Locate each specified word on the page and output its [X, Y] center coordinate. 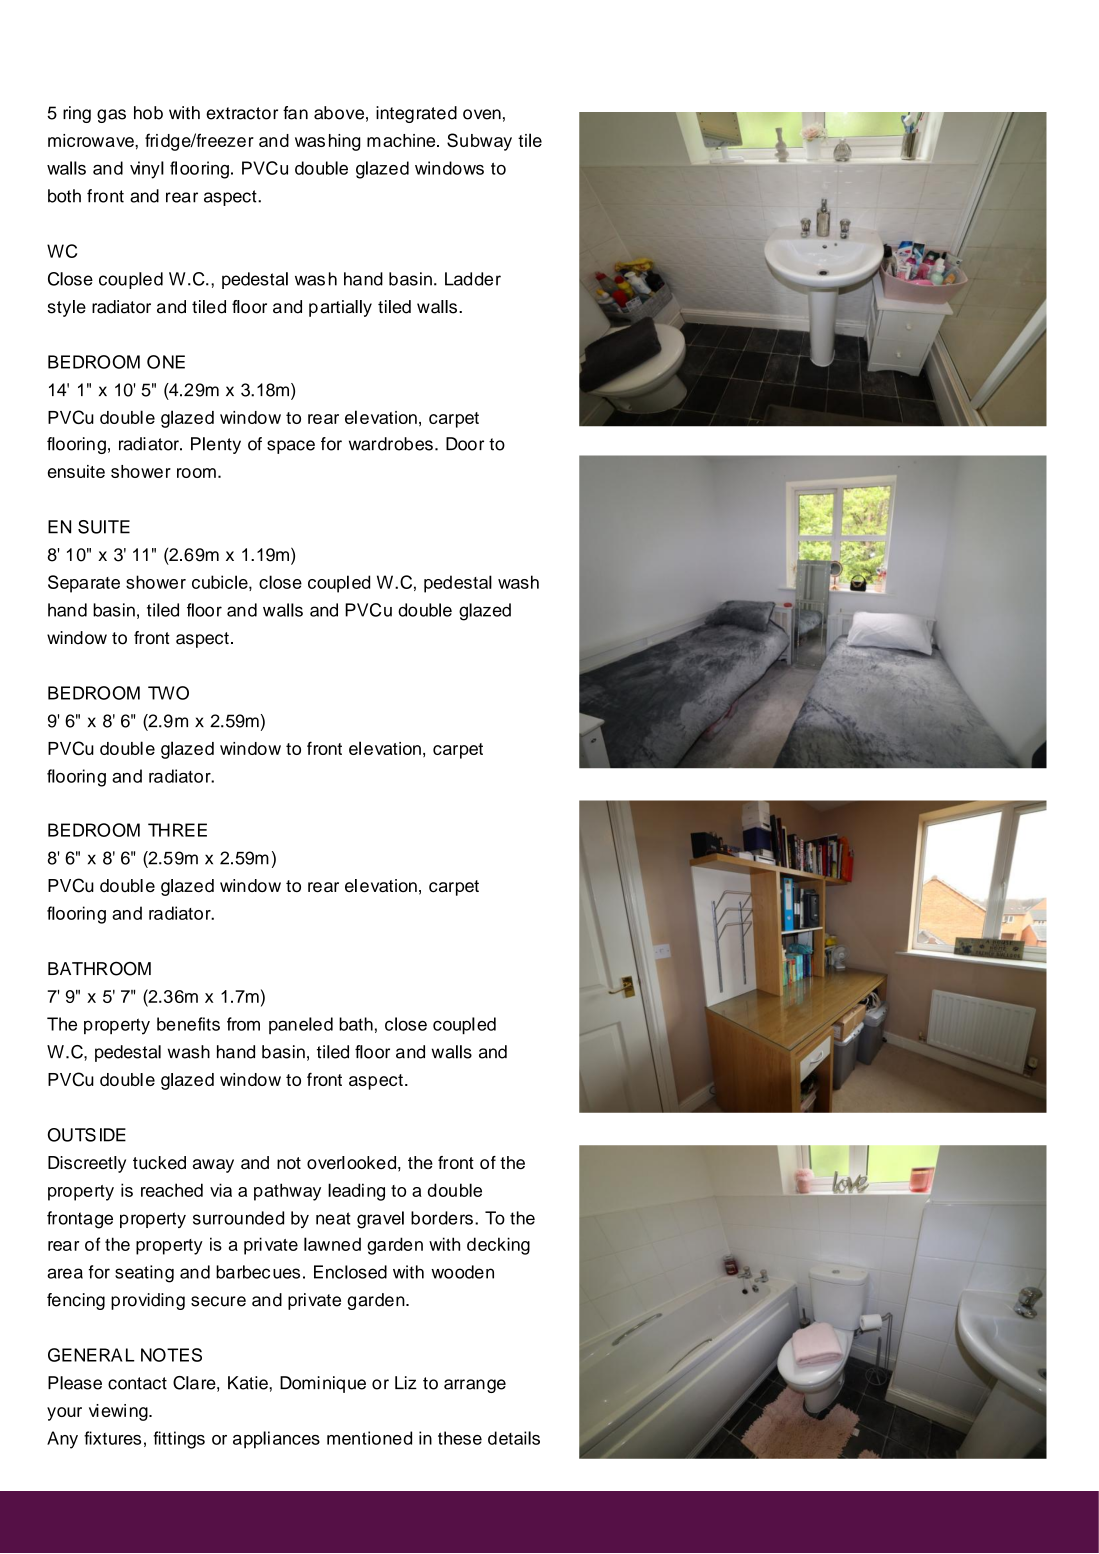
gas [111, 116]
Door [465, 444]
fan [295, 113]
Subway [479, 142]
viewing [119, 1412]
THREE [177, 830]
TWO [168, 693]
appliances [276, 1440]
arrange [475, 1386]
